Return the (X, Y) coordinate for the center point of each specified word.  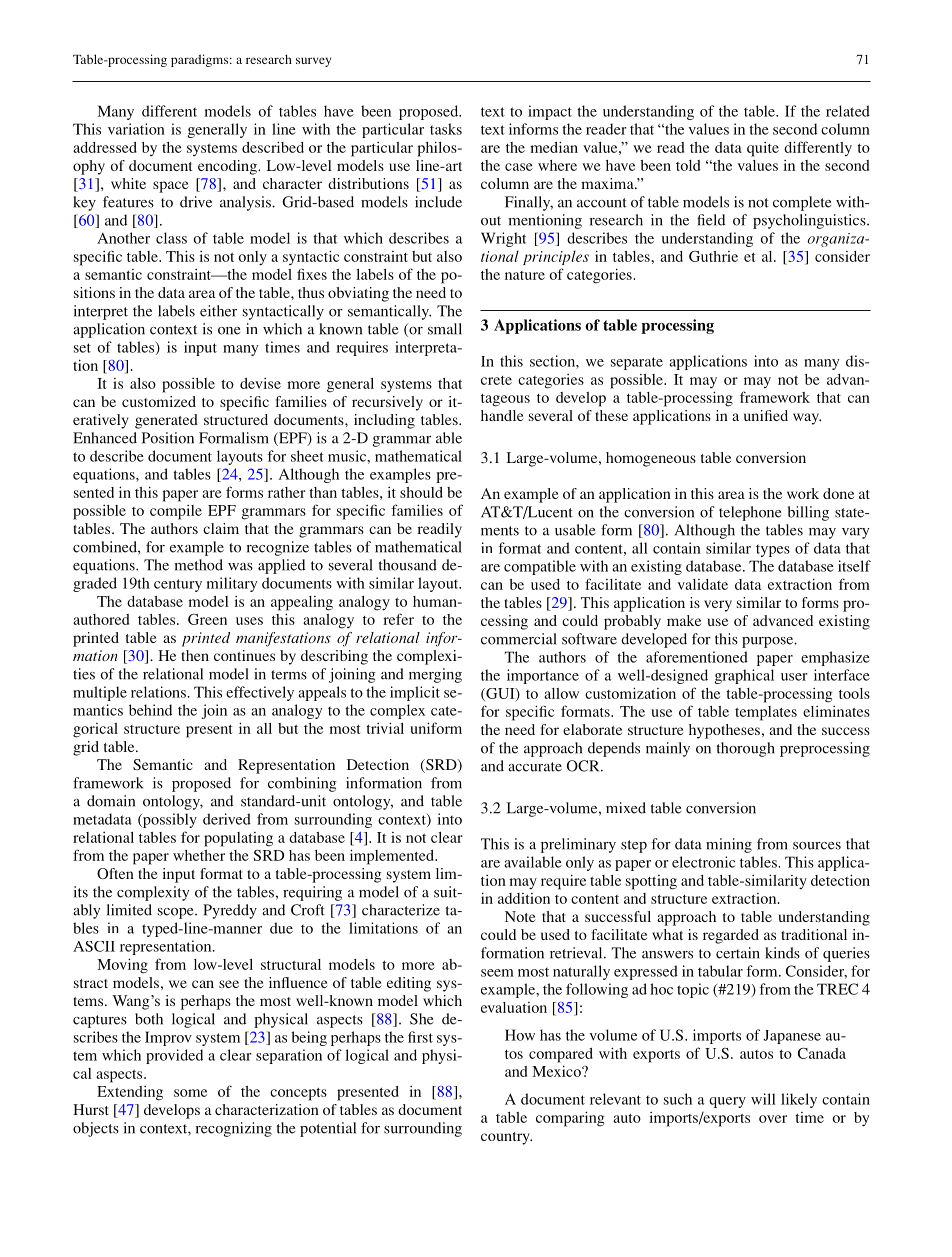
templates (766, 713)
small (445, 329)
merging (435, 675)
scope (177, 913)
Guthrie (713, 256)
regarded (731, 936)
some (190, 1093)
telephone (750, 513)
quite (763, 149)
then (195, 655)
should (421, 492)
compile (176, 512)
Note (520, 916)
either (218, 311)
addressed (105, 147)
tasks (446, 129)
